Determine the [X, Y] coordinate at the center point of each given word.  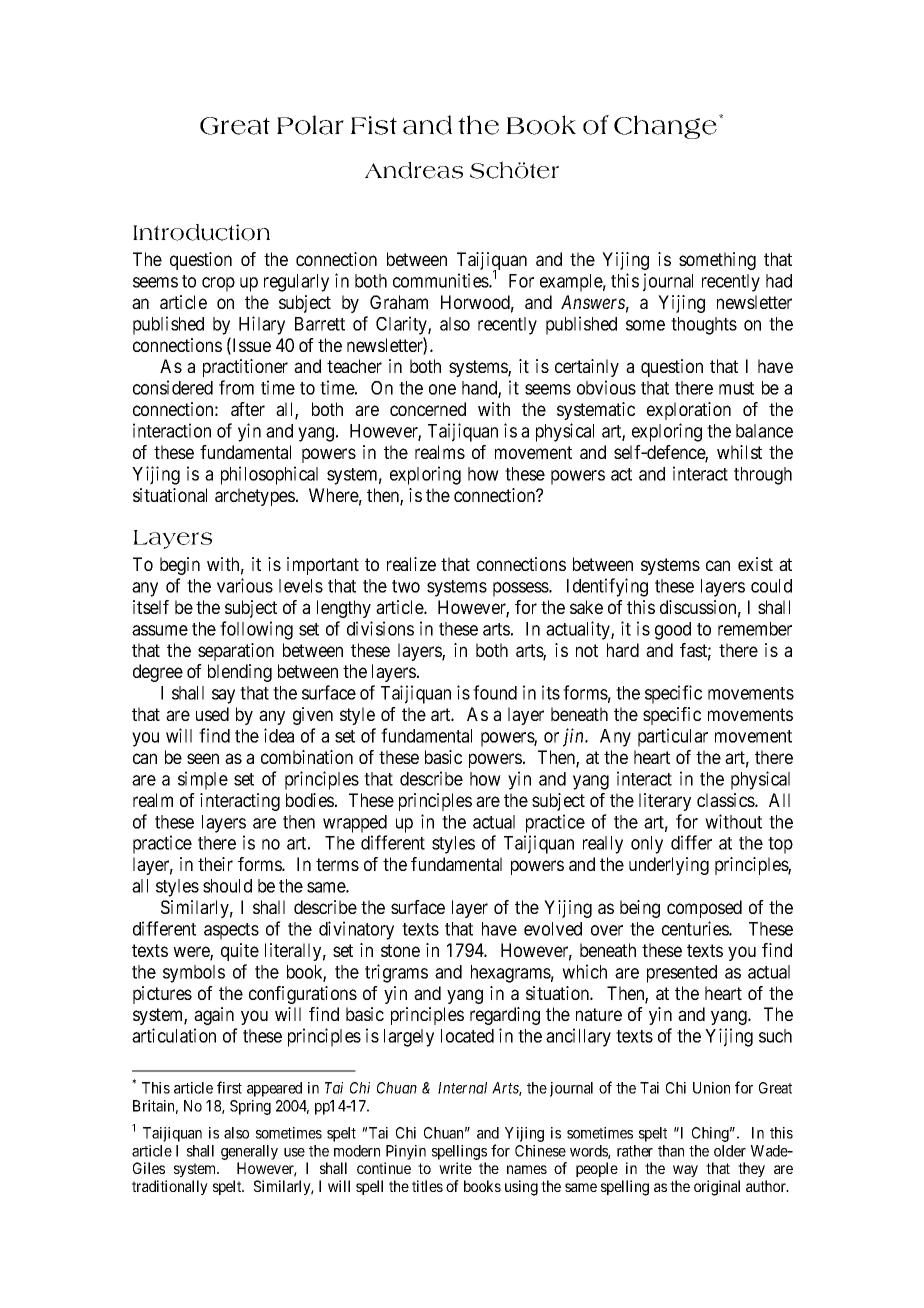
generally [249, 1154]
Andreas [414, 170]
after [248, 409]
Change [665, 127]
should [227, 886]
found [495, 692]
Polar [310, 125]
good [673, 631]
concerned [428, 409]
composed [704, 909]
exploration [689, 411]
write [455, 1168]
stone [400, 950]
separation [236, 652]
